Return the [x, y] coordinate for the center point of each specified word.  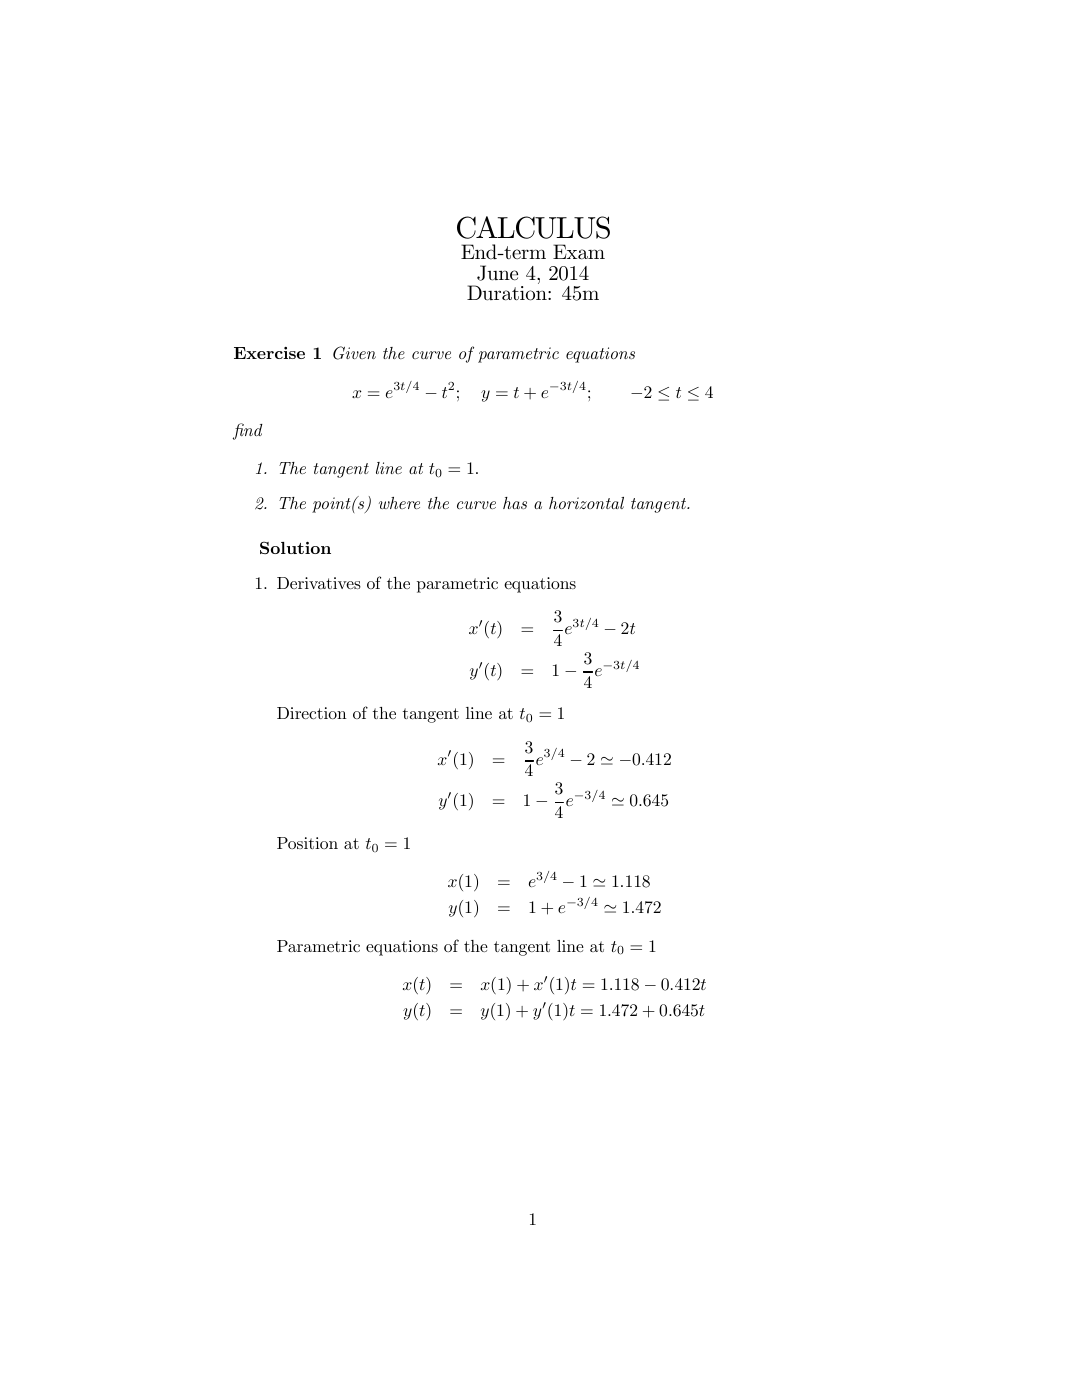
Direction [312, 713]
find [248, 431]
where [399, 503]
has [515, 503]
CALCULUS [533, 227]
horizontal [586, 503]
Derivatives [319, 583]
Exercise [269, 353]
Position [307, 843]
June [497, 273]
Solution [295, 547]
